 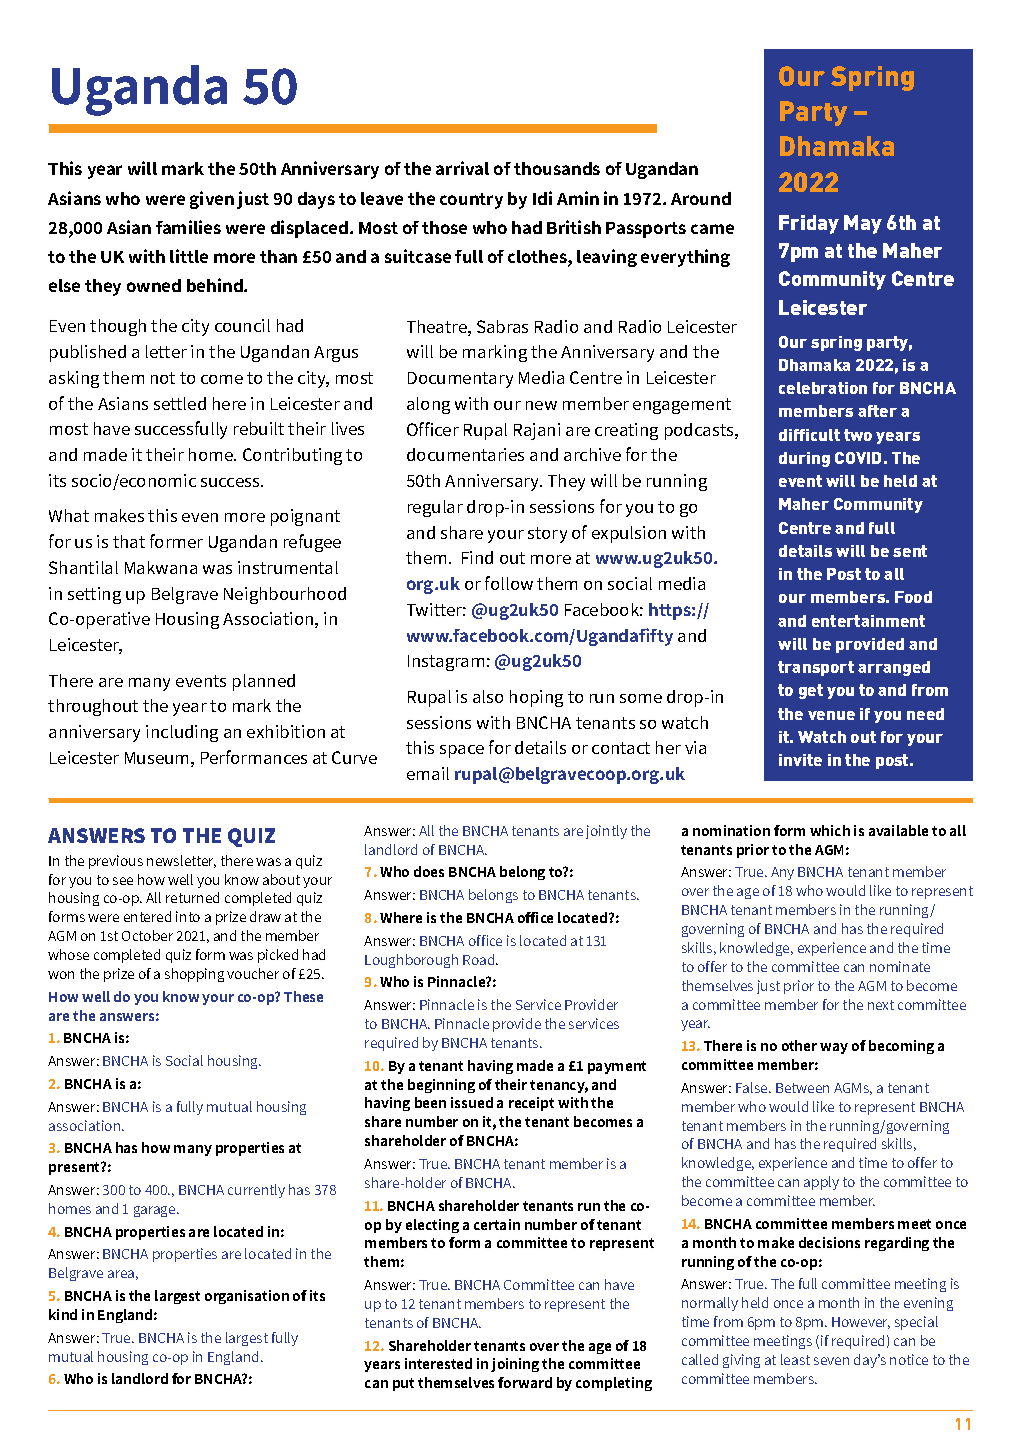 I want to click on entertainment, so click(x=868, y=621).
